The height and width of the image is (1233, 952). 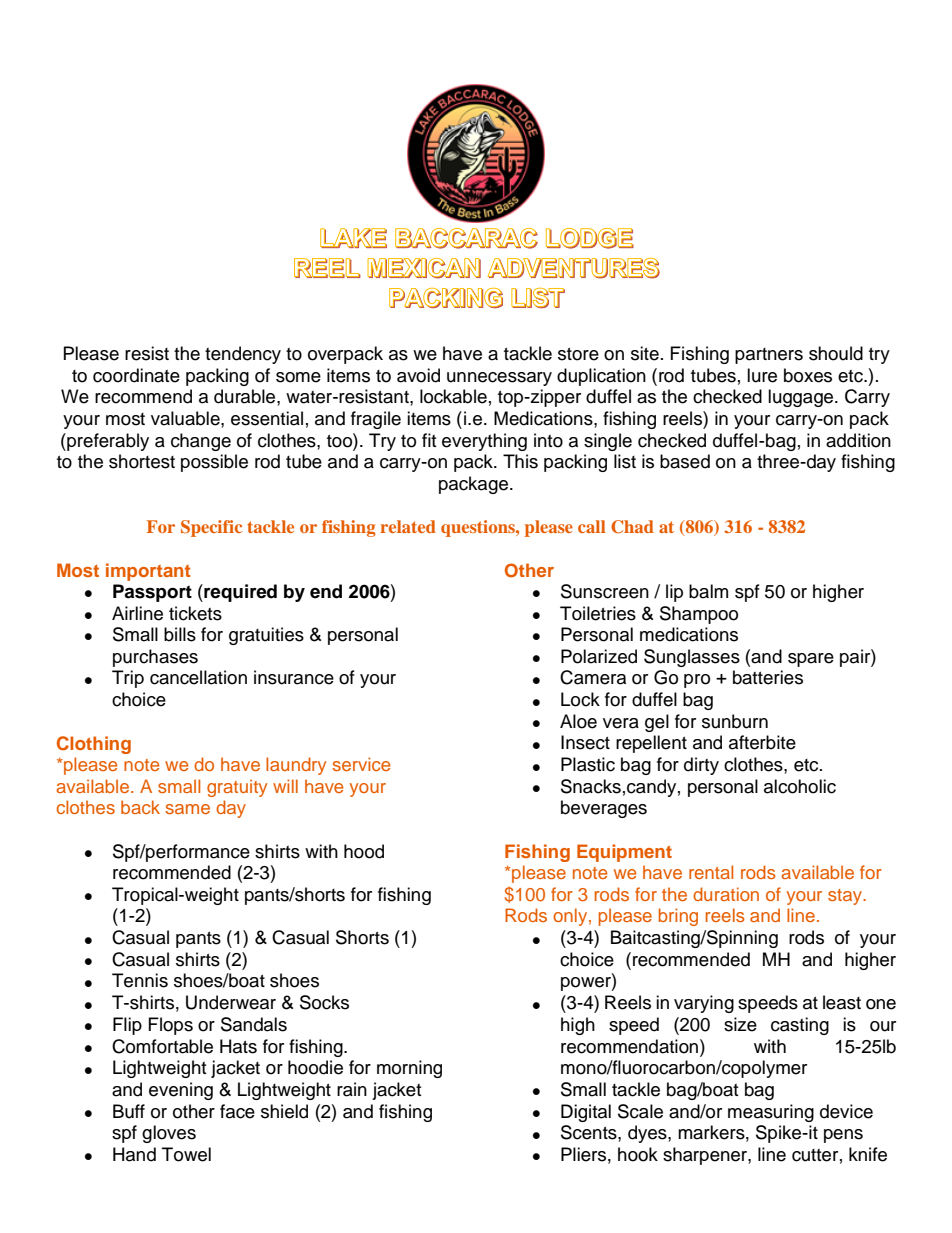 What do you see at coordinates (169, 1134) in the image?
I see `gloves` at bounding box center [169, 1134].
